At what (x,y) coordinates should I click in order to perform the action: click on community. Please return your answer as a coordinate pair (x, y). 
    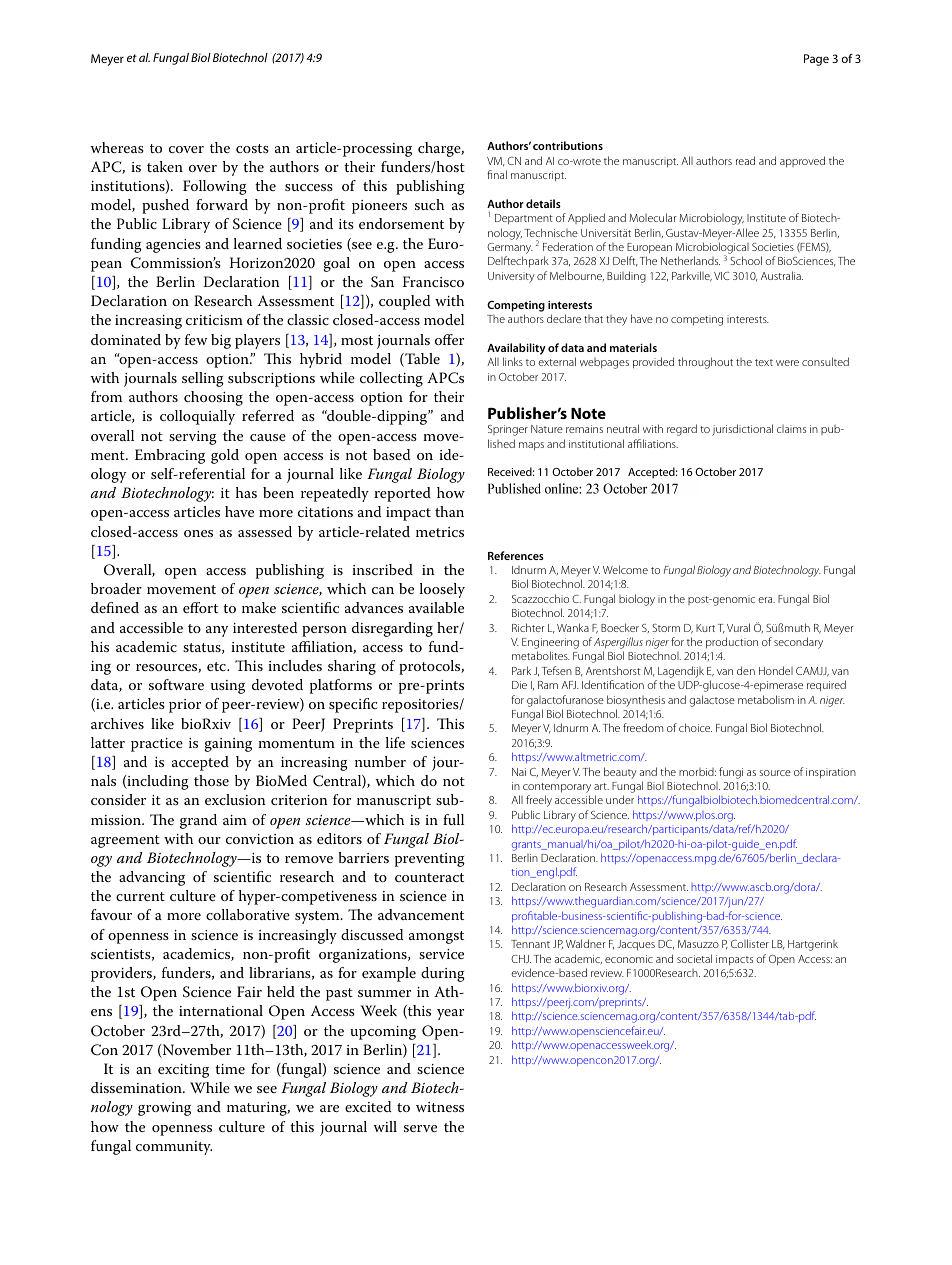
    Looking at the image, I should click on (174, 1148).
